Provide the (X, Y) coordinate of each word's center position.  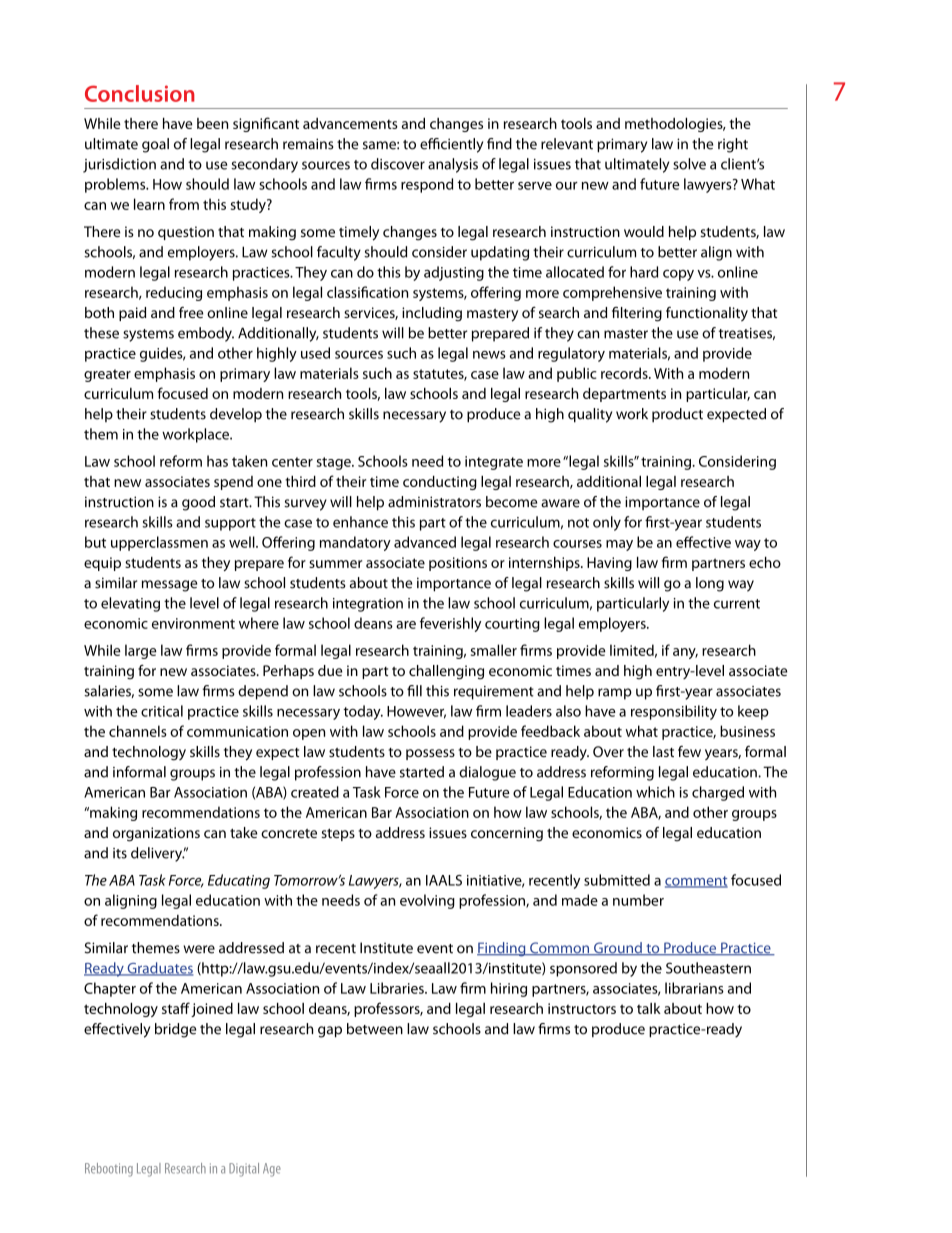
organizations (156, 834)
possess (430, 754)
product (677, 415)
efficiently (451, 145)
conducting (440, 483)
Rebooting (109, 1170)
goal (155, 145)
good (198, 503)
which (655, 792)
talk (649, 1008)
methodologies (675, 125)
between (375, 1029)
